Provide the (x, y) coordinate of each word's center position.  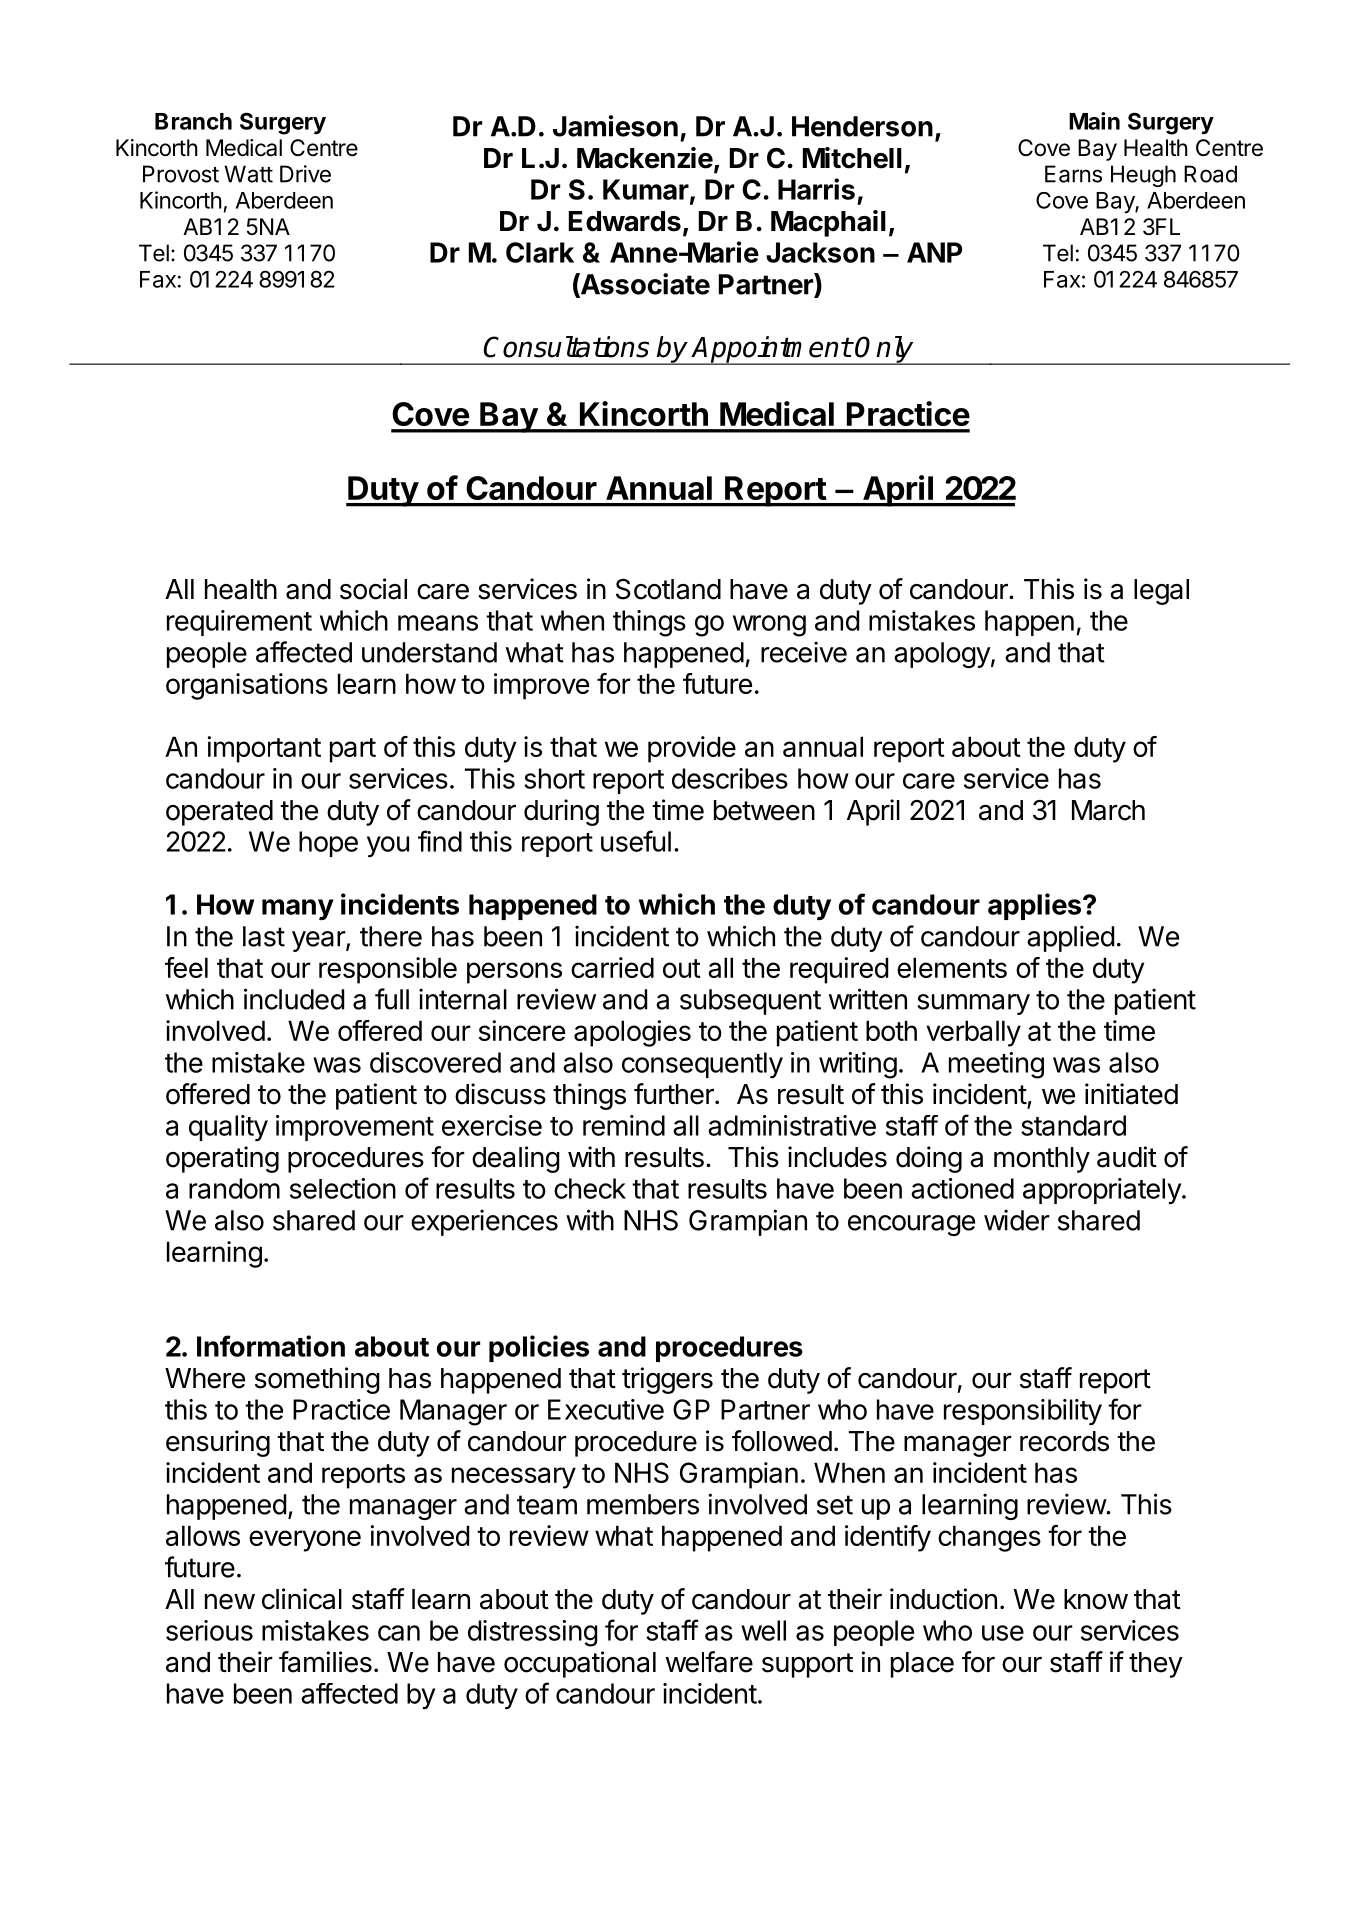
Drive (305, 174)
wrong (769, 626)
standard (1073, 1125)
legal (1161, 592)
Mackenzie (645, 158)
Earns (1073, 174)
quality (228, 1128)
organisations (247, 686)
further (675, 1094)
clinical (302, 1599)
